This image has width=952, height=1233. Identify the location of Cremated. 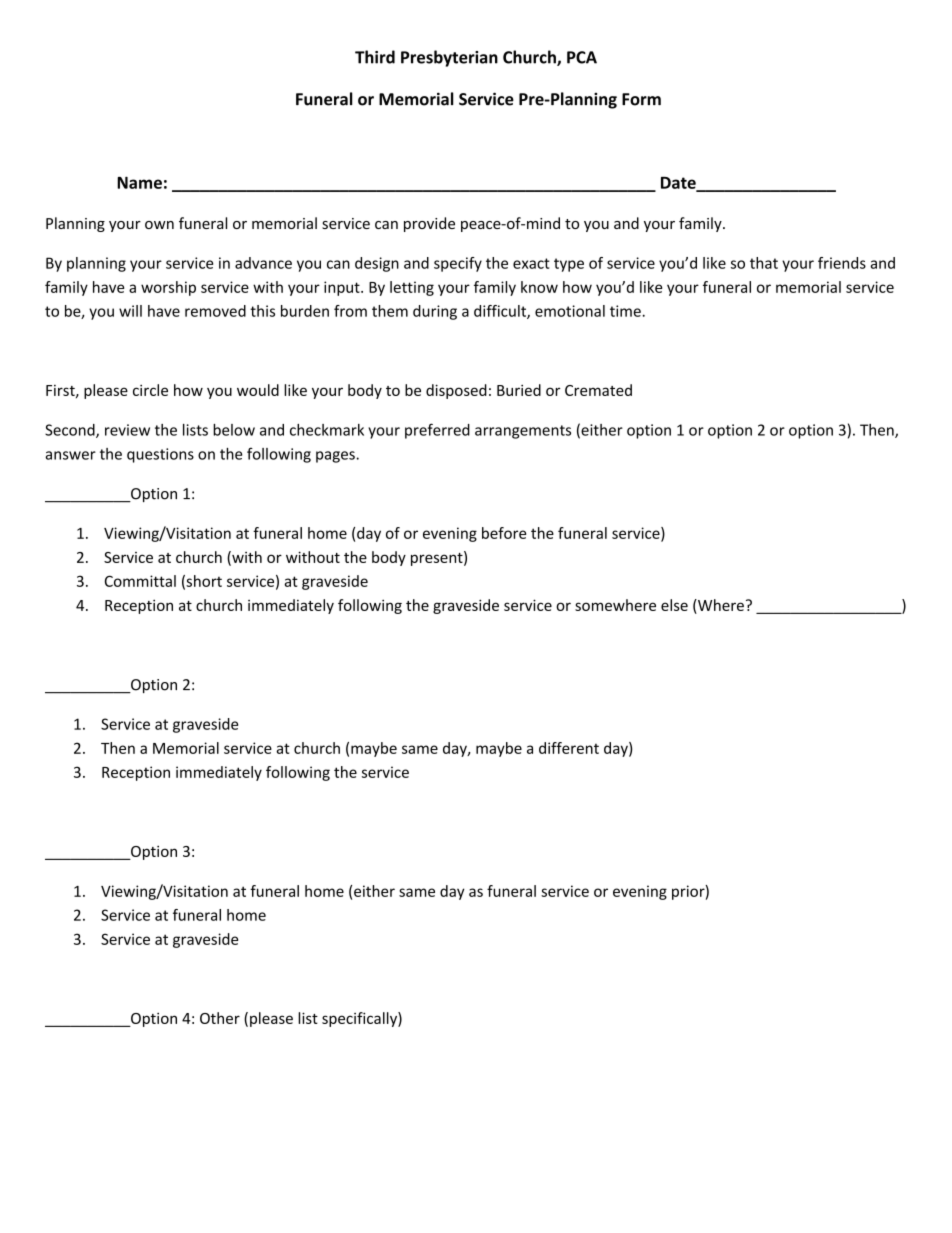
(598, 390).
